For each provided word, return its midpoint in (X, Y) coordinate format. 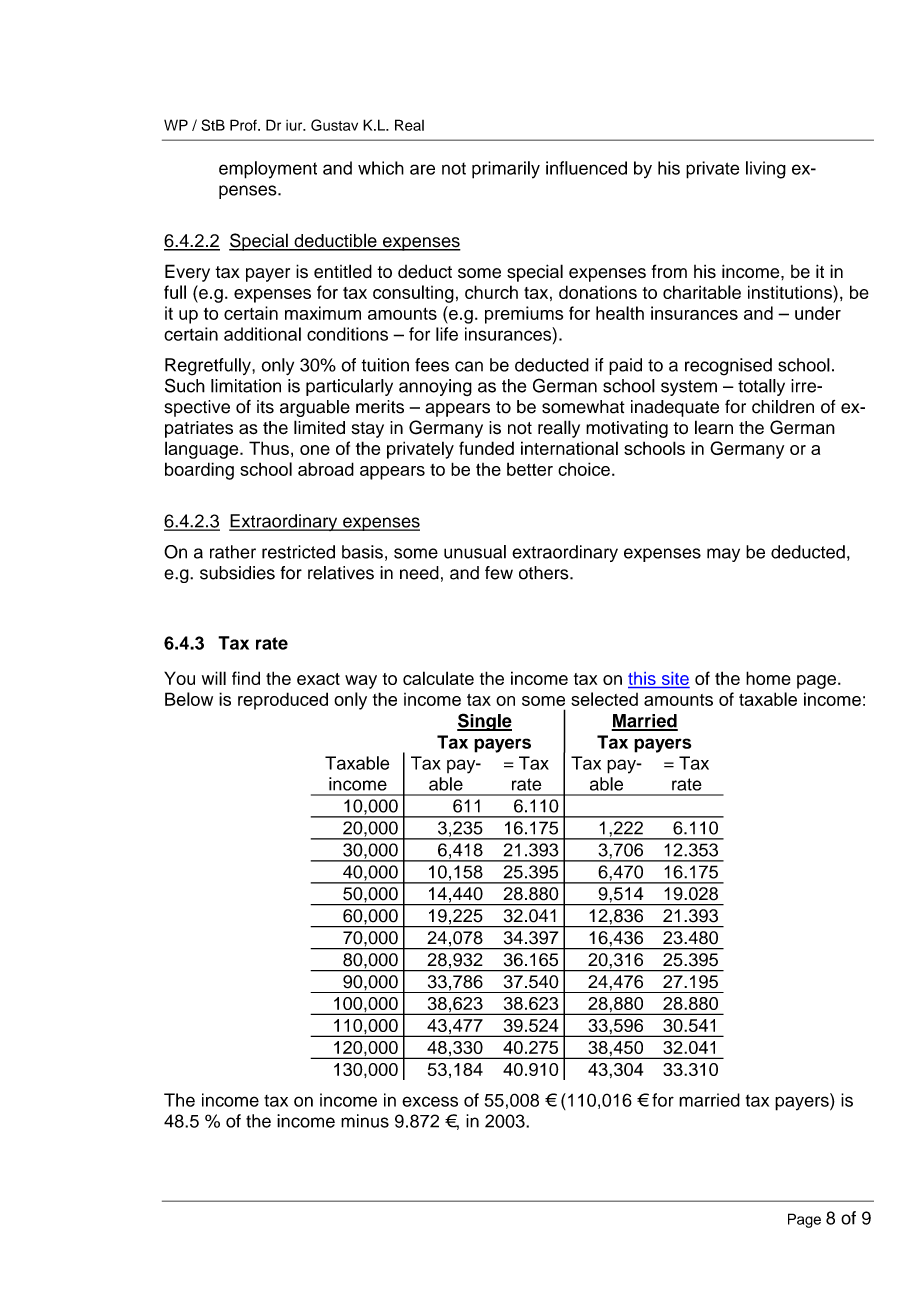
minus (365, 1121)
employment (268, 170)
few (499, 573)
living (766, 170)
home (768, 678)
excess (430, 1101)
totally (761, 387)
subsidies (237, 573)
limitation (246, 386)
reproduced (283, 701)
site (674, 680)
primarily (506, 170)
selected (604, 699)
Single (484, 722)
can (469, 366)
